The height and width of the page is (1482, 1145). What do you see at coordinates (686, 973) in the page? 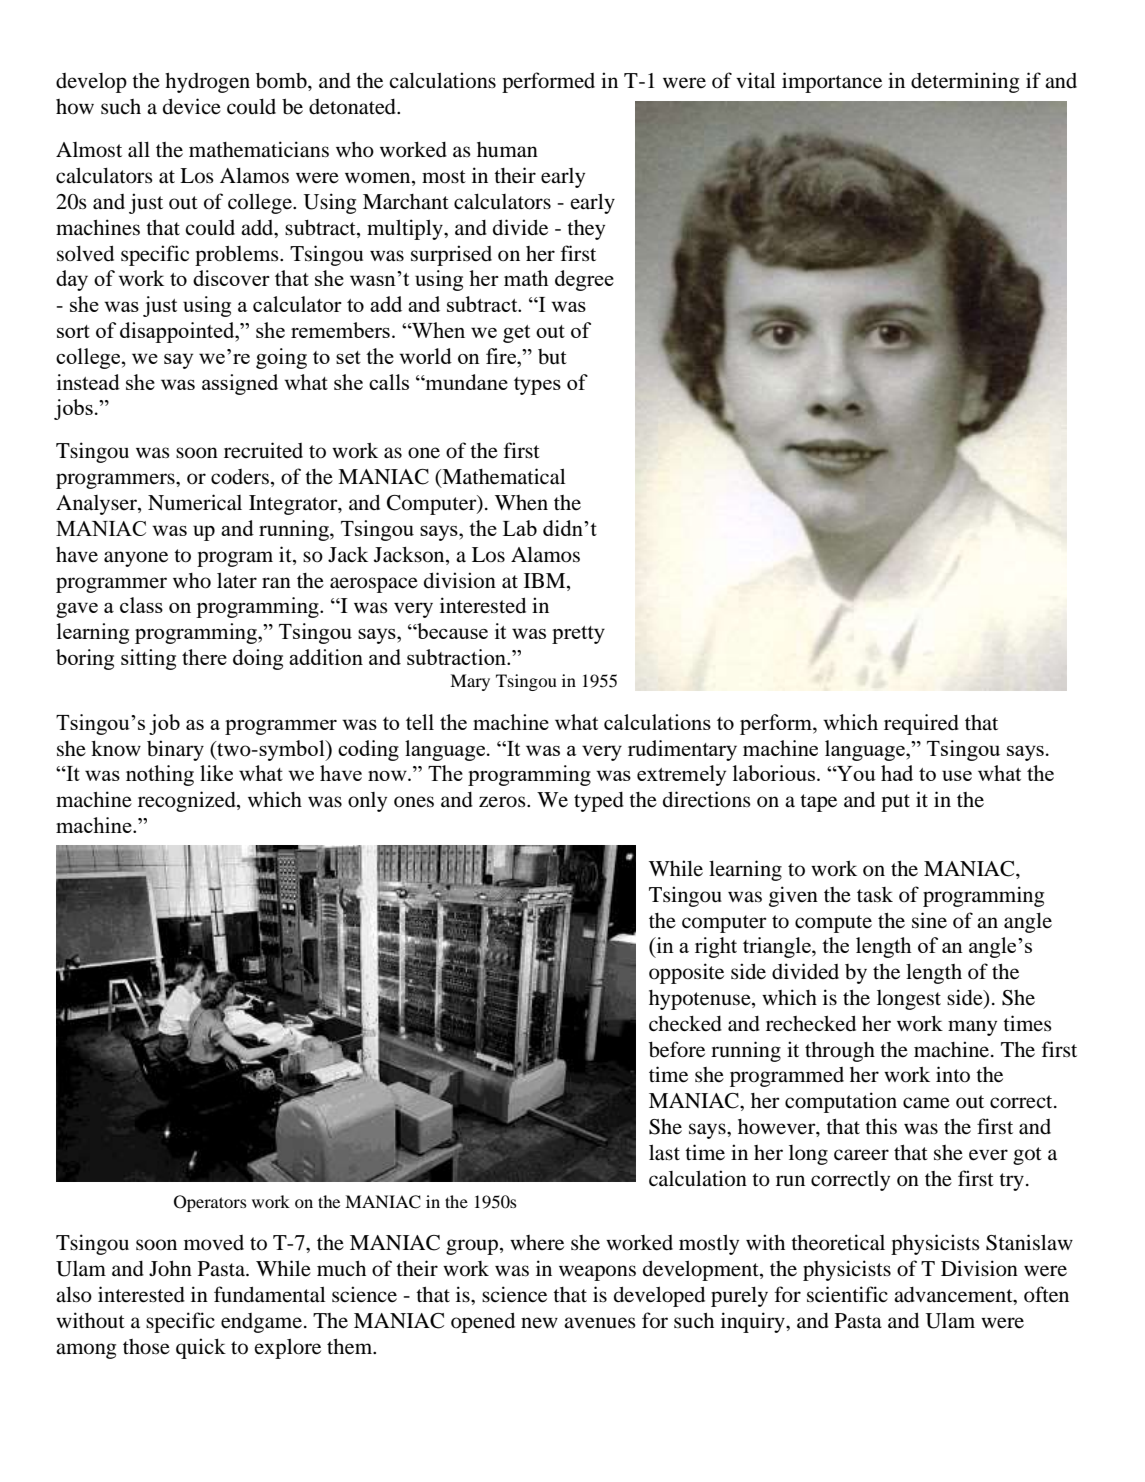
I see `opposite` at bounding box center [686, 973].
